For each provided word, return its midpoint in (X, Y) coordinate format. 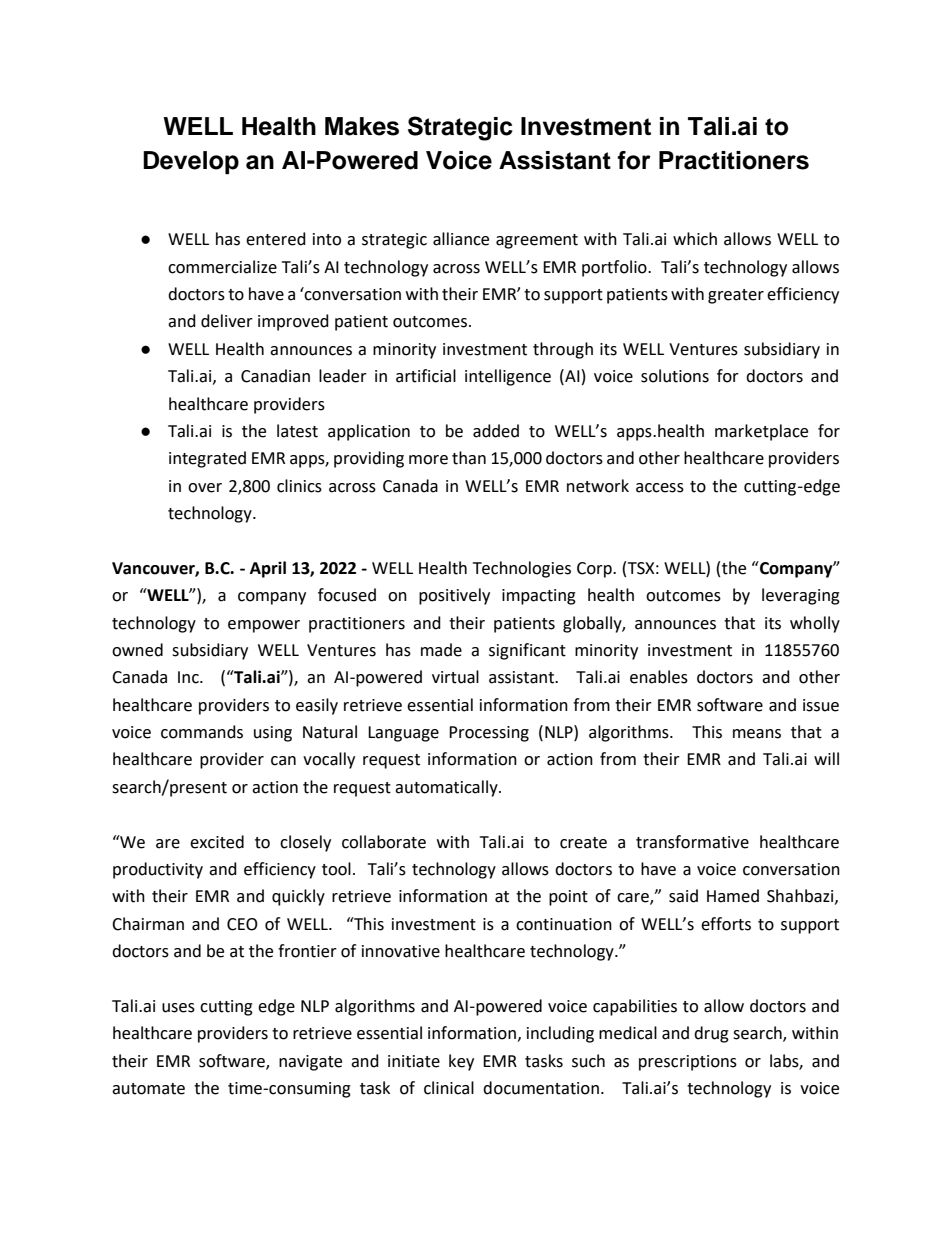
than (469, 458)
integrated (207, 459)
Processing (489, 734)
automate (148, 1089)
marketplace (761, 432)
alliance (461, 239)
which (695, 239)
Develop (191, 162)
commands (202, 732)
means (757, 734)
